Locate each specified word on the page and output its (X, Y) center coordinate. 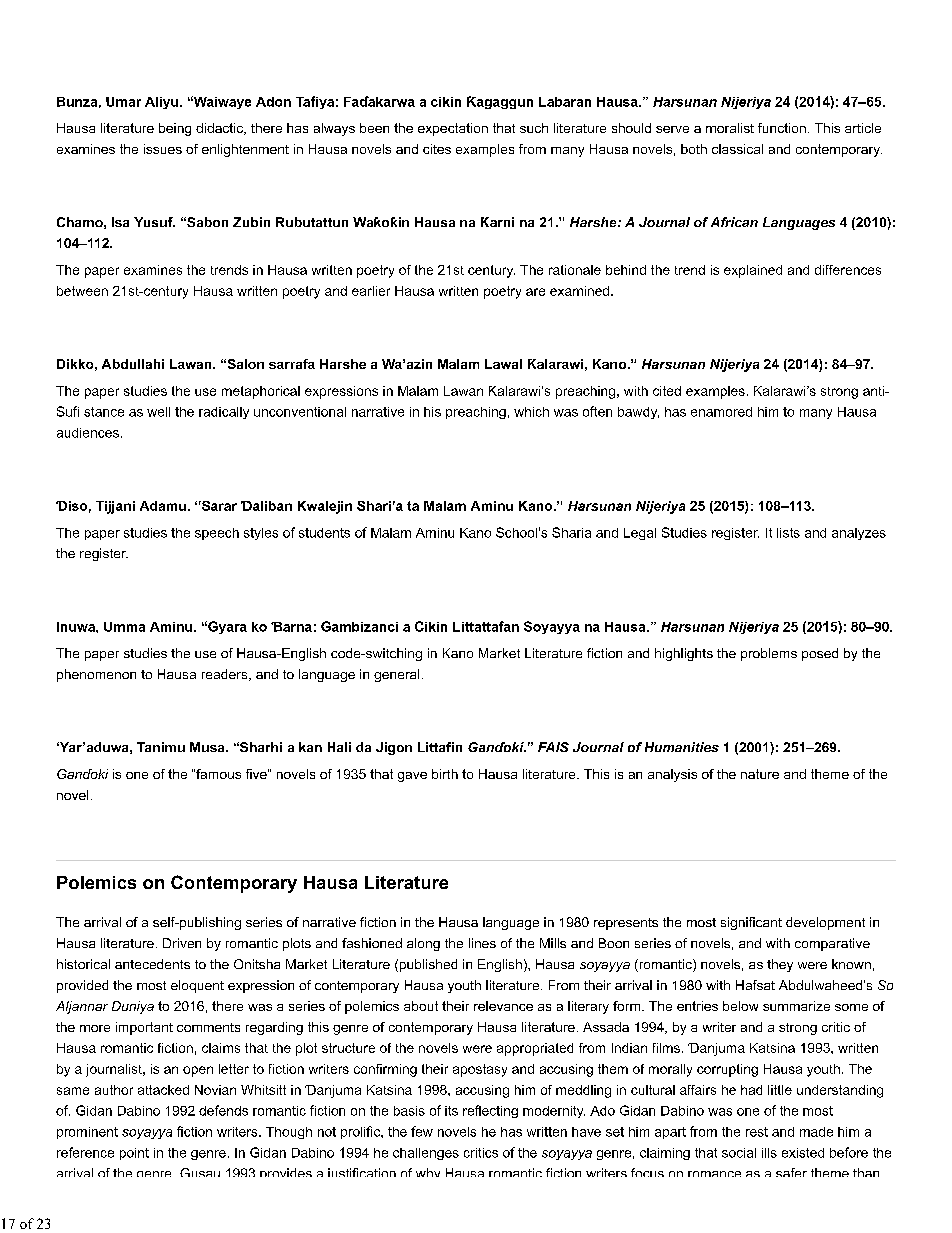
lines (482, 943)
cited (667, 391)
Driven (182, 943)
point (134, 1154)
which (531, 412)
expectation (453, 129)
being (175, 129)
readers (226, 675)
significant (751, 923)
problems (769, 654)
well (158, 412)
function (782, 128)
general (396, 675)
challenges (426, 1154)
